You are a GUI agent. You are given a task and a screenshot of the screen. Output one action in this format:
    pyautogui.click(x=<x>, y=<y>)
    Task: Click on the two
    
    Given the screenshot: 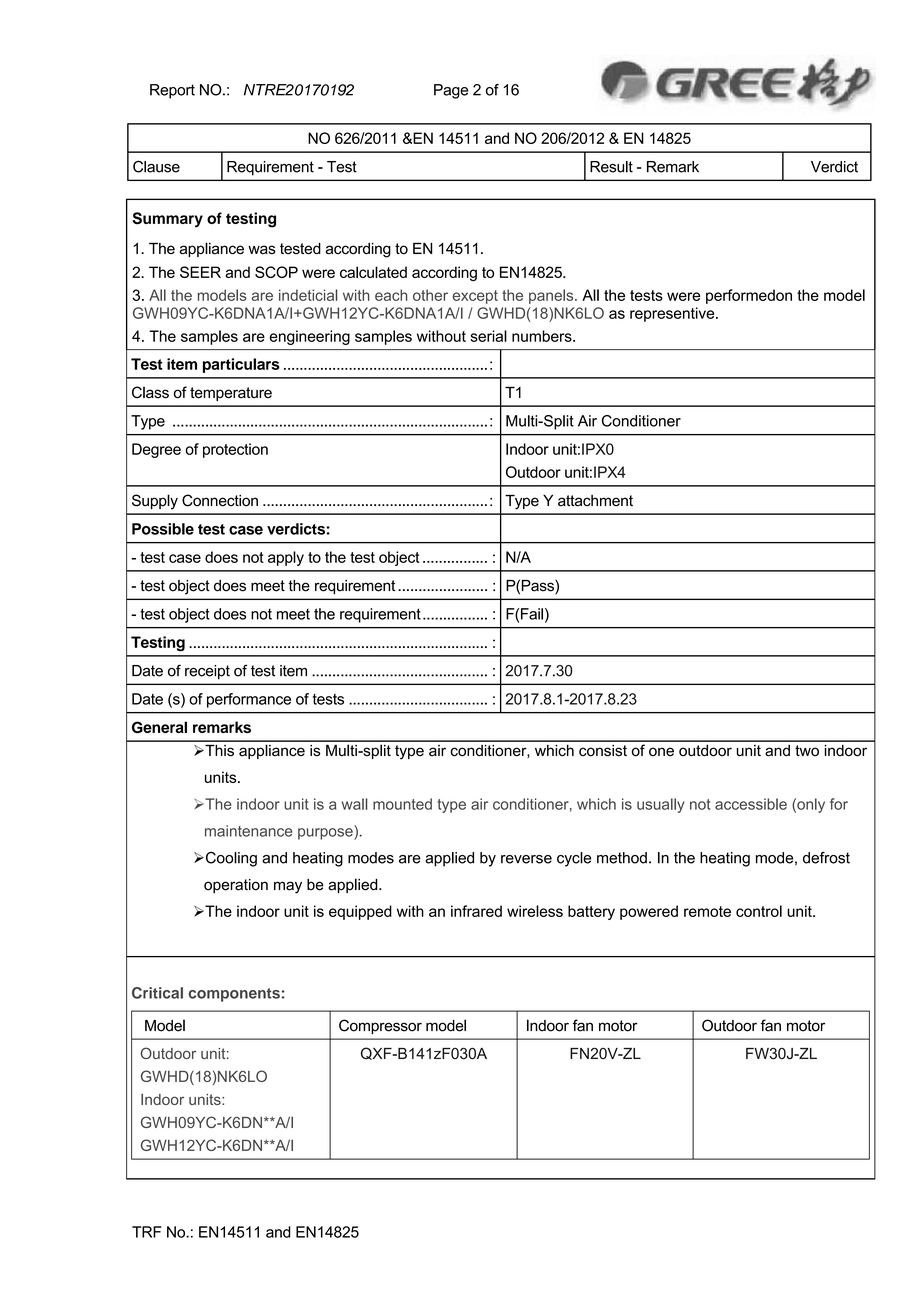 What is the action you would take?
    pyautogui.click(x=807, y=751)
